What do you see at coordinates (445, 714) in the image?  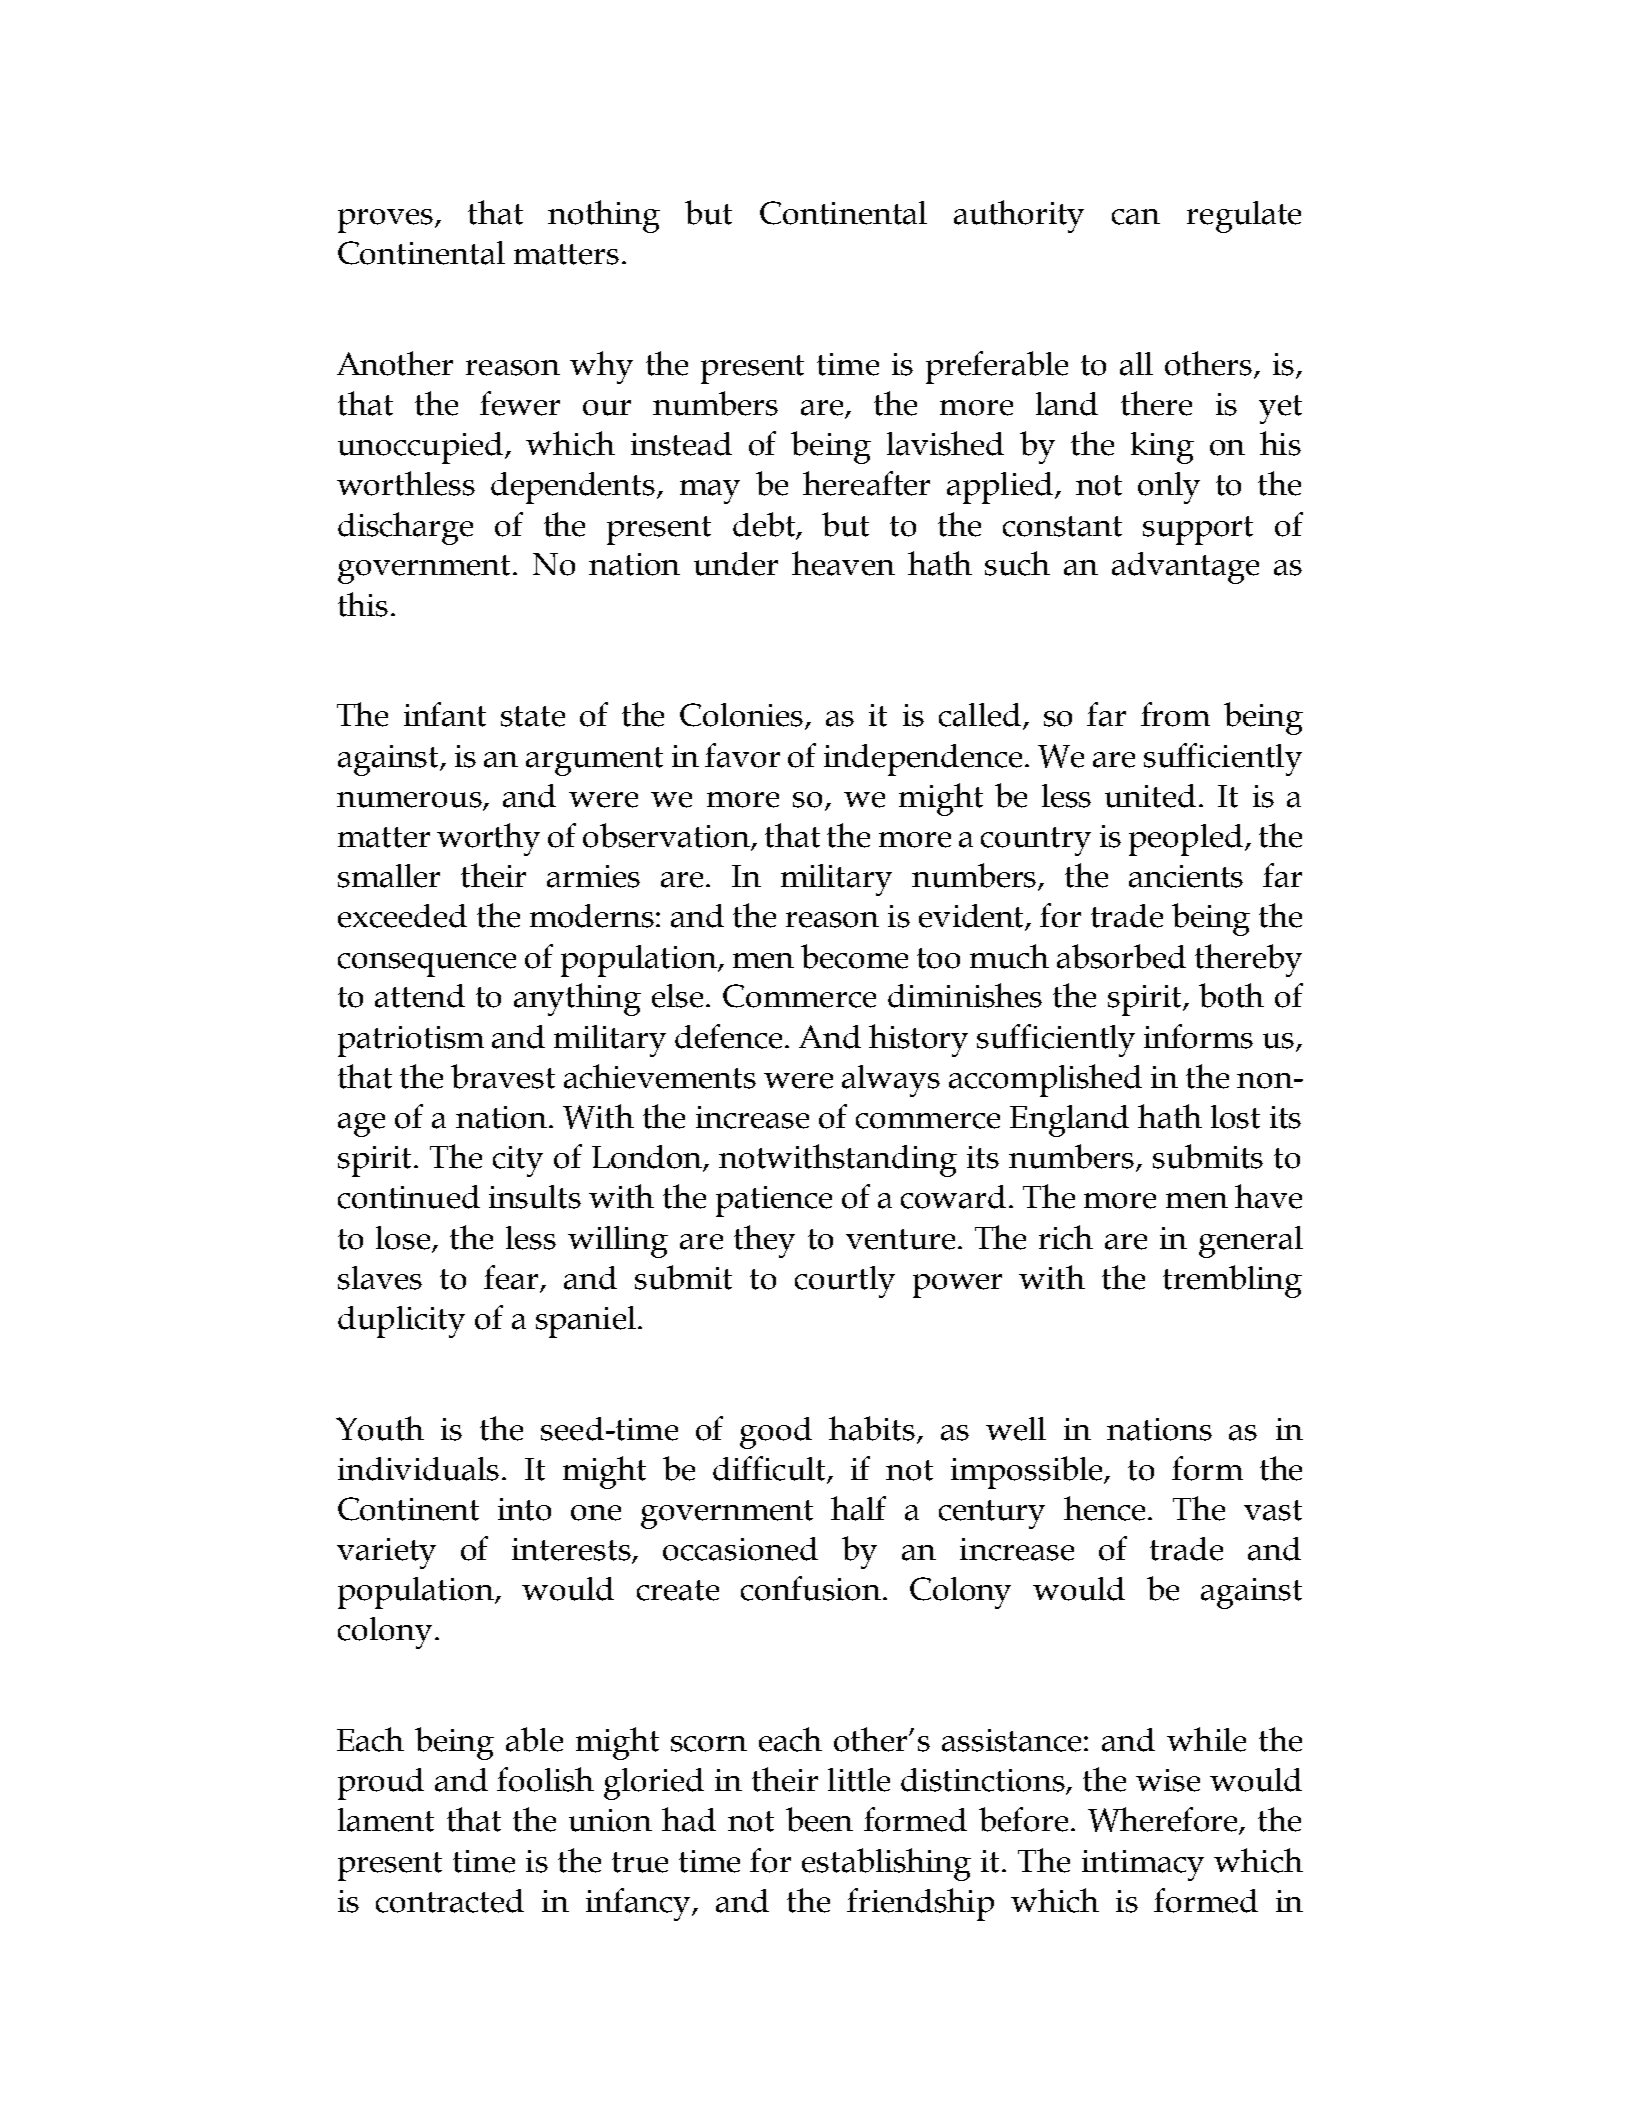 I see `infant` at bounding box center [445, 714].
